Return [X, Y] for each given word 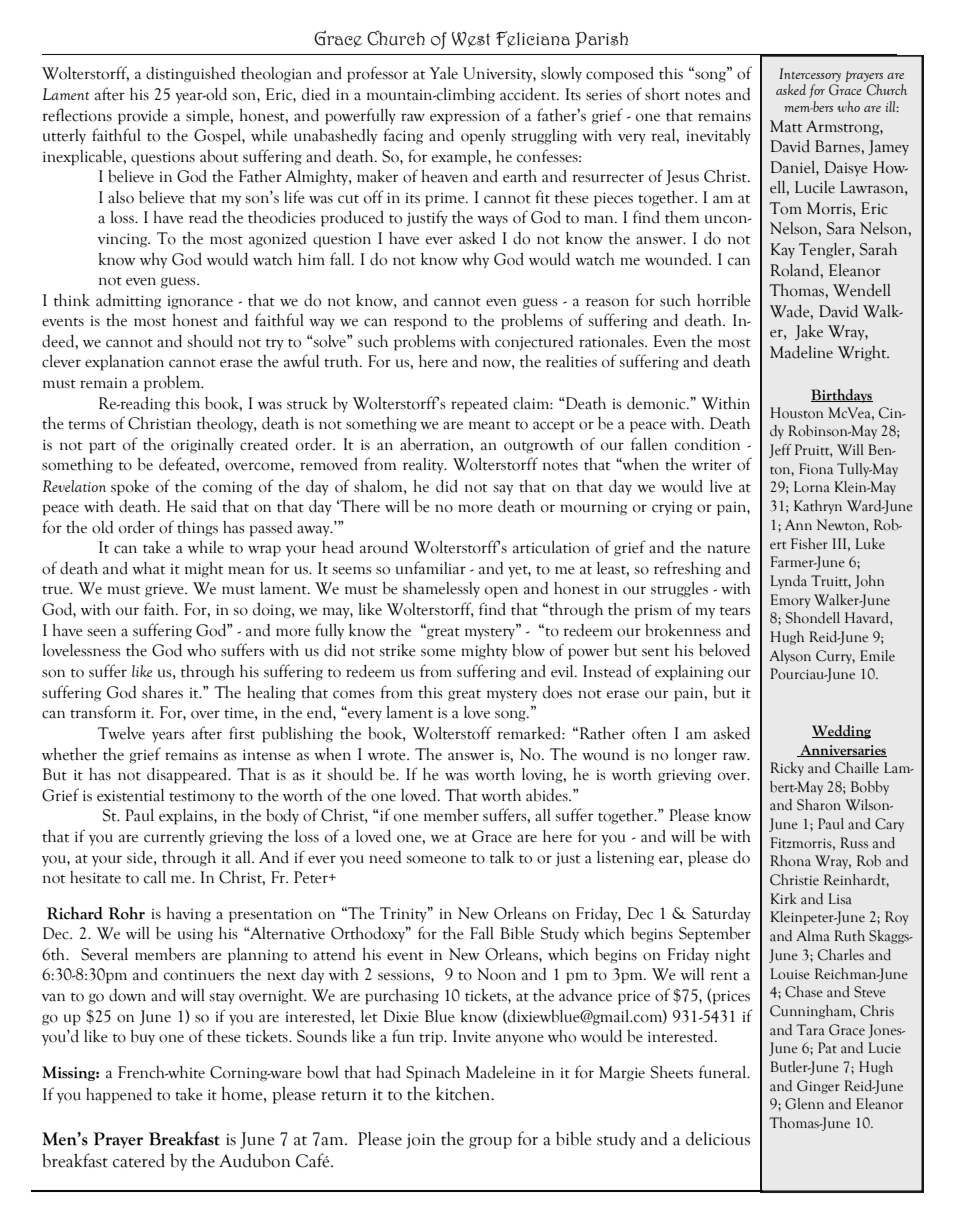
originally [202, 446]
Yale [443, 73]
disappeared [188, 776]
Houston [796, 413]
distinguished [190, 75]
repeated [479, 405]
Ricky [787, 769]
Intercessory [810, 75]
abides [548, 795]
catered [139, 1160]
